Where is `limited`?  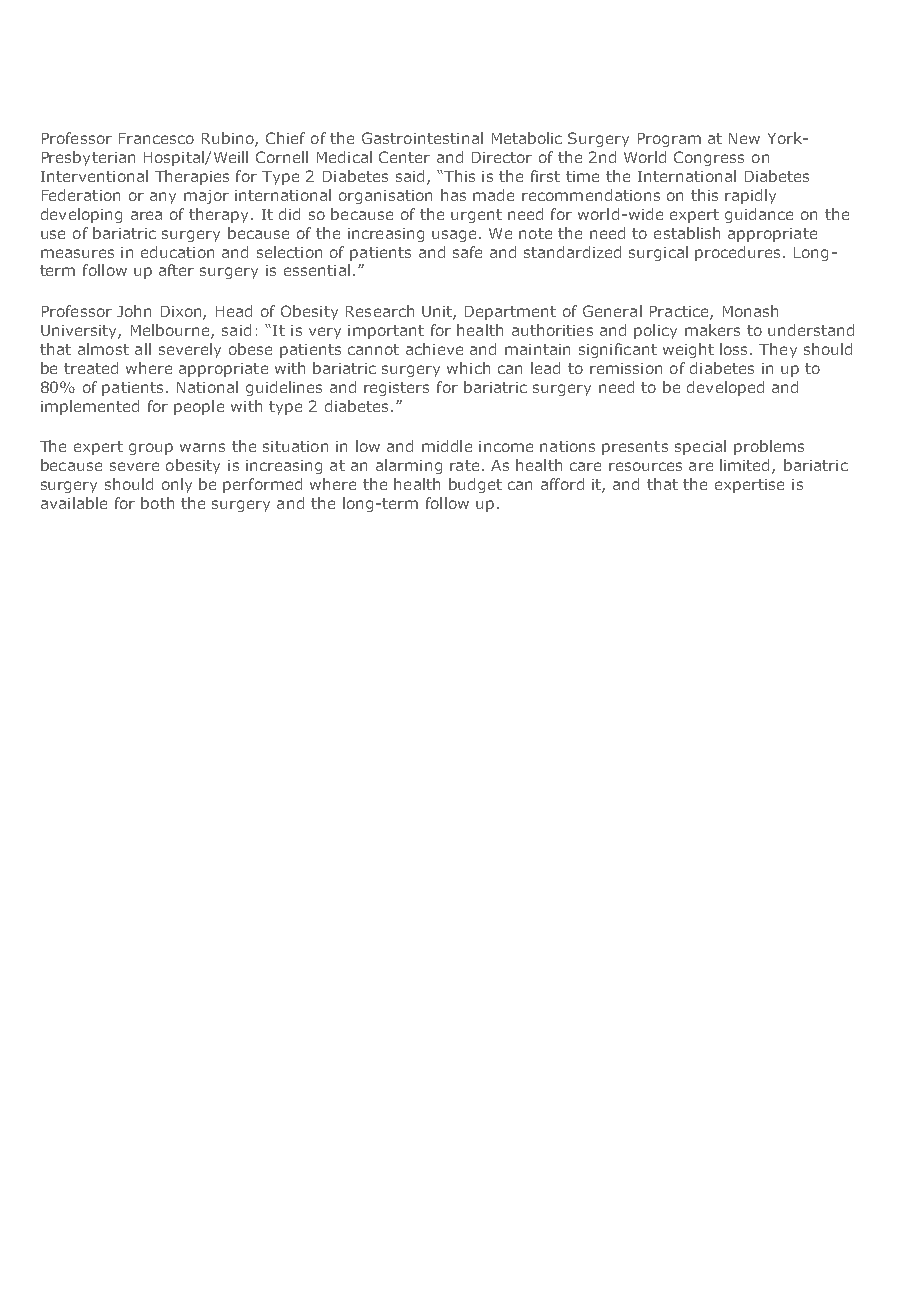
limited is located at coordinates (746, 466).
